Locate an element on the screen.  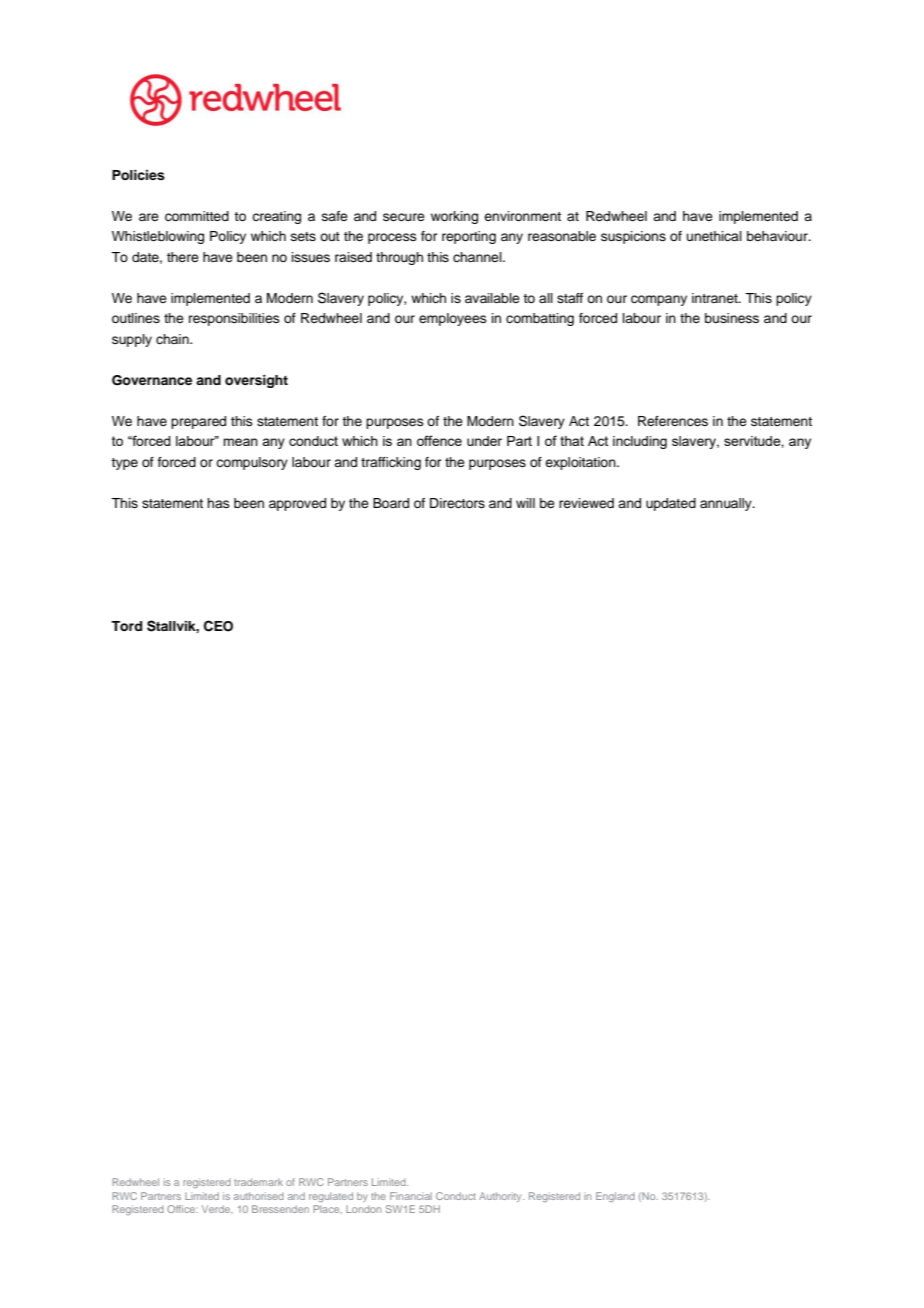
has is located at coordinates (218, 503).
